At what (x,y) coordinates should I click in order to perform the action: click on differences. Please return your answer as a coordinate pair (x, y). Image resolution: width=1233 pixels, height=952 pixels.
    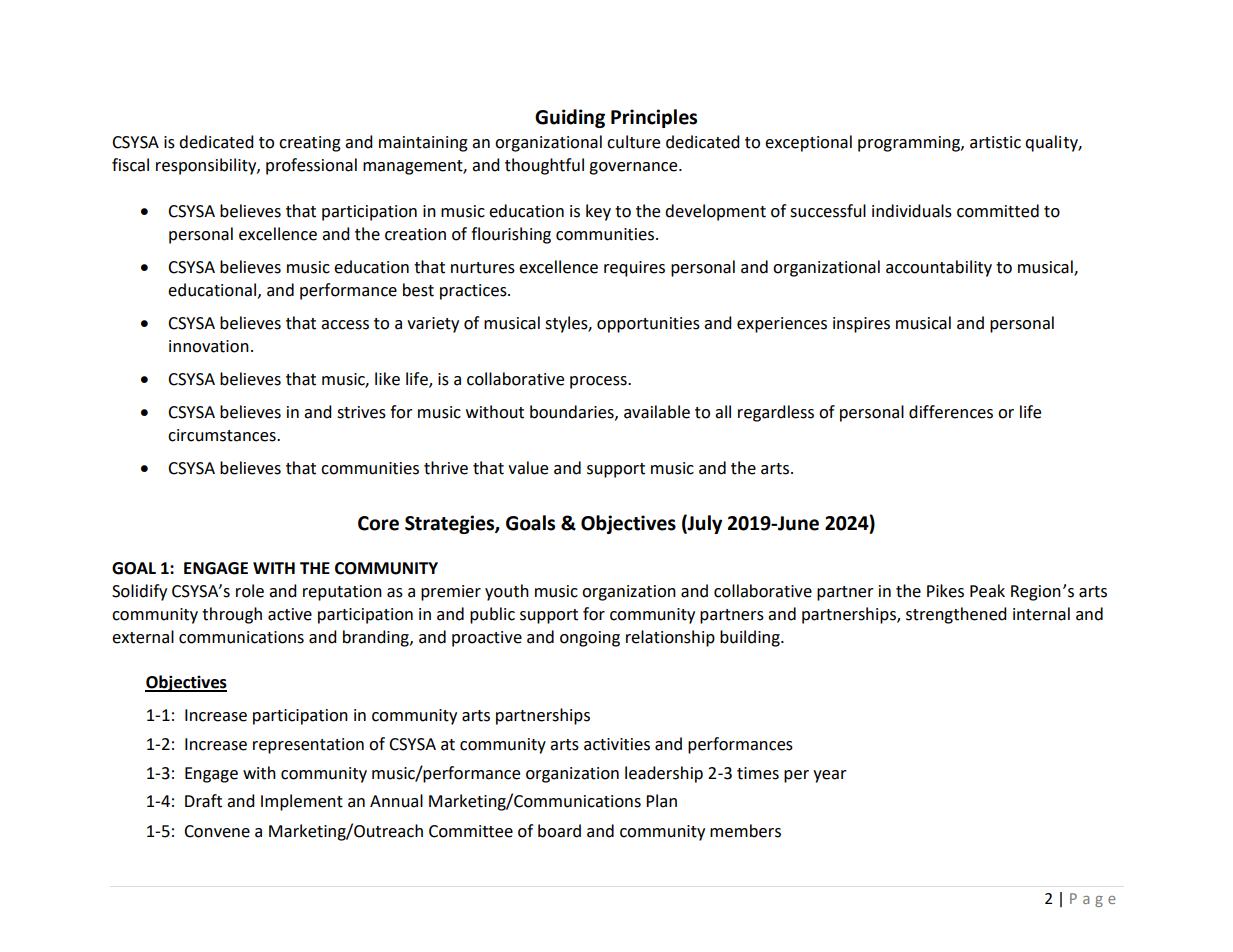
    Looking at the image, I should click on (951, 412).
